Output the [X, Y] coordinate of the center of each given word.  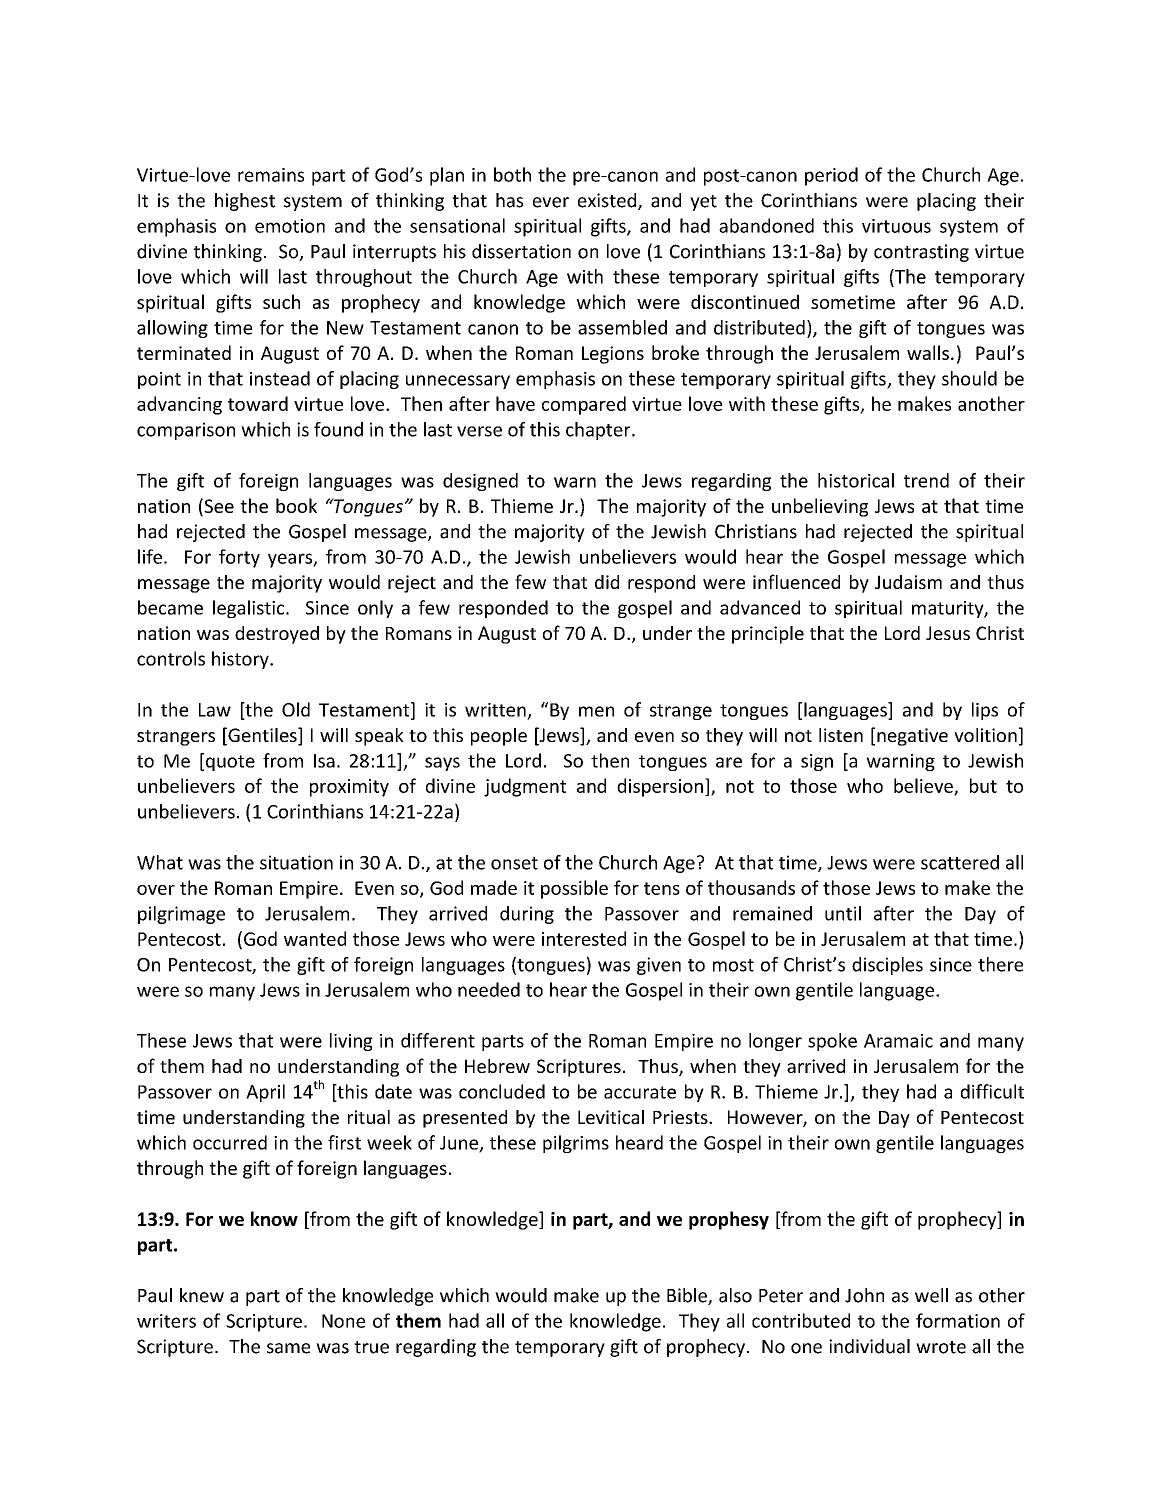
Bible [688, 1296]
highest [245, 202]
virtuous [896, 226]
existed [608, 201]
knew [202, 1295]
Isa [324, 761]
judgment [525, 787]
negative [912, 737]
